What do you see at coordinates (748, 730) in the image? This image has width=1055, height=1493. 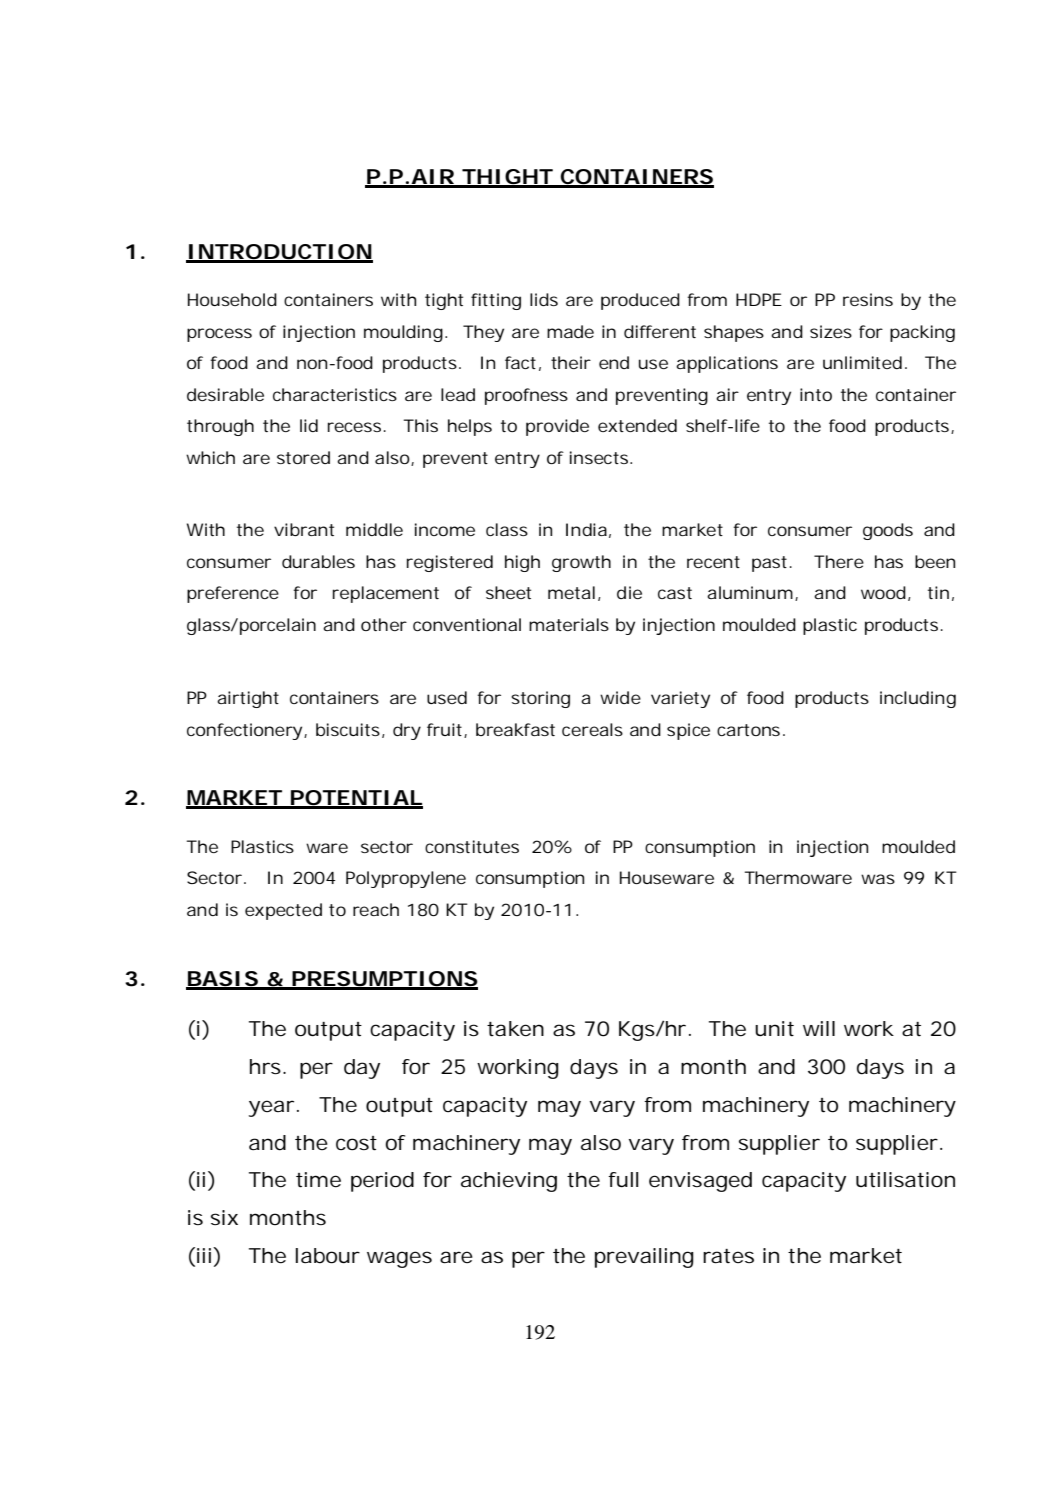 I see `cartons` at bounding box center [748, 730].
